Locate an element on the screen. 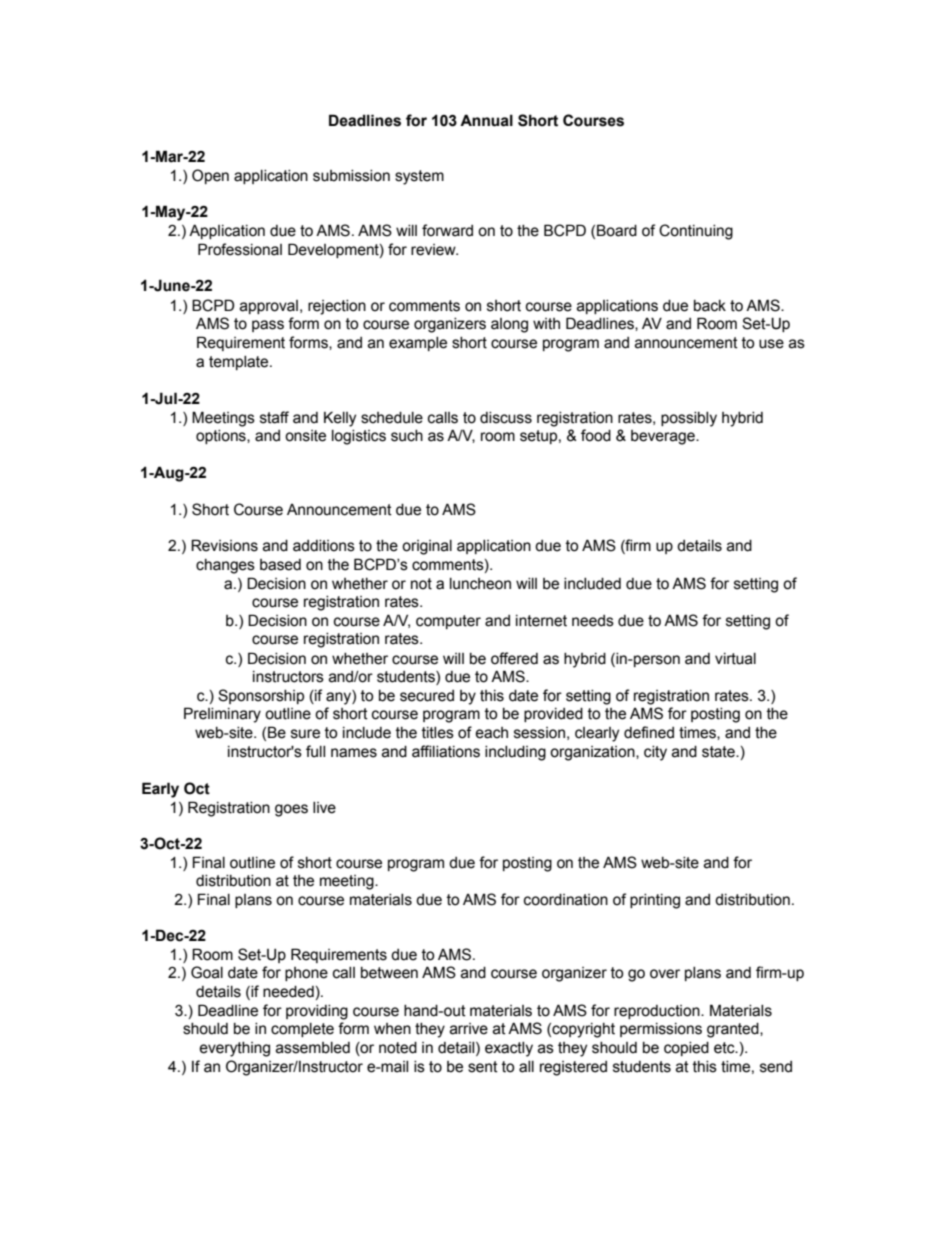  coordination is located at coordinates (566, 900).
